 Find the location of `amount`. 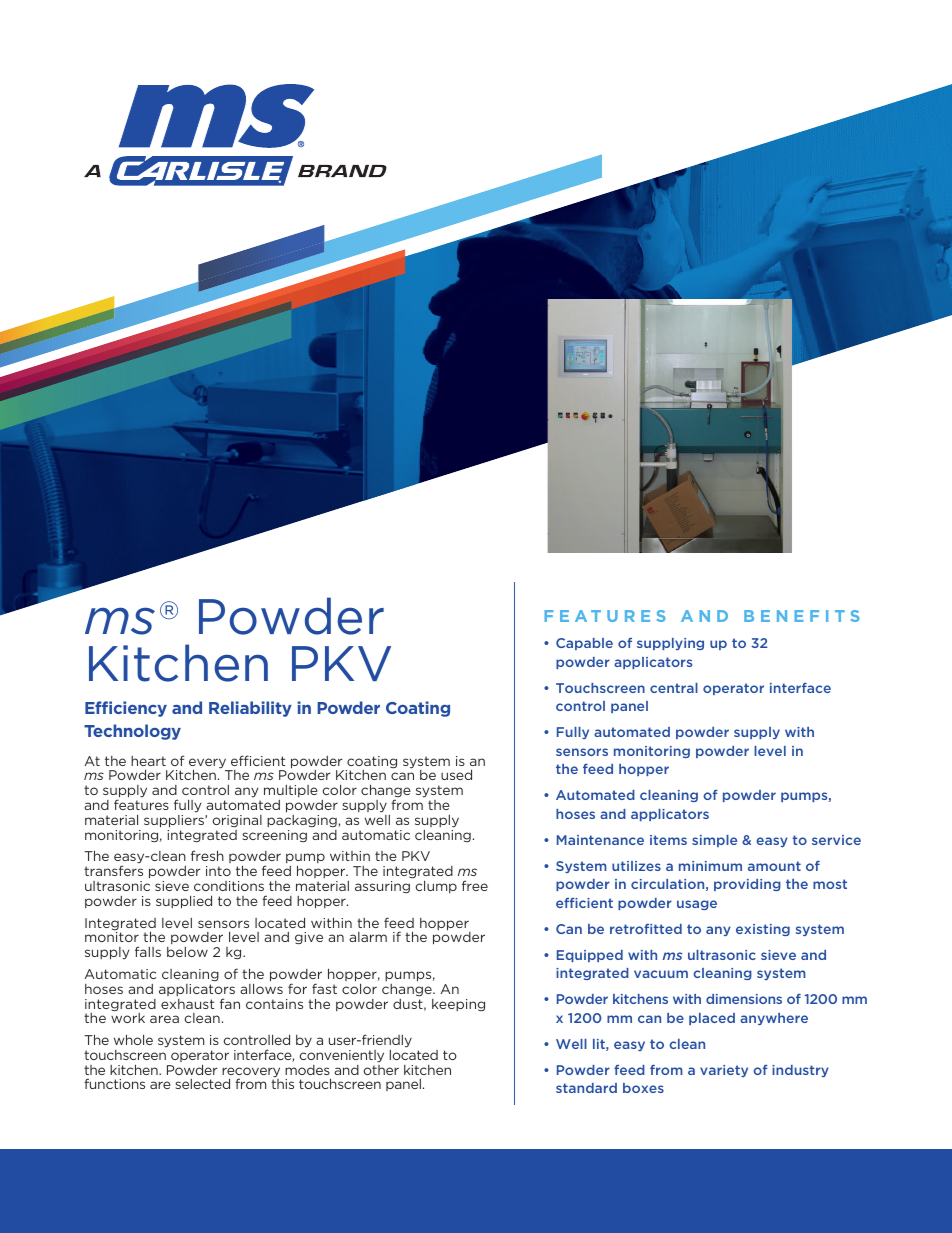

amount is located at coordinates (774, 866).
